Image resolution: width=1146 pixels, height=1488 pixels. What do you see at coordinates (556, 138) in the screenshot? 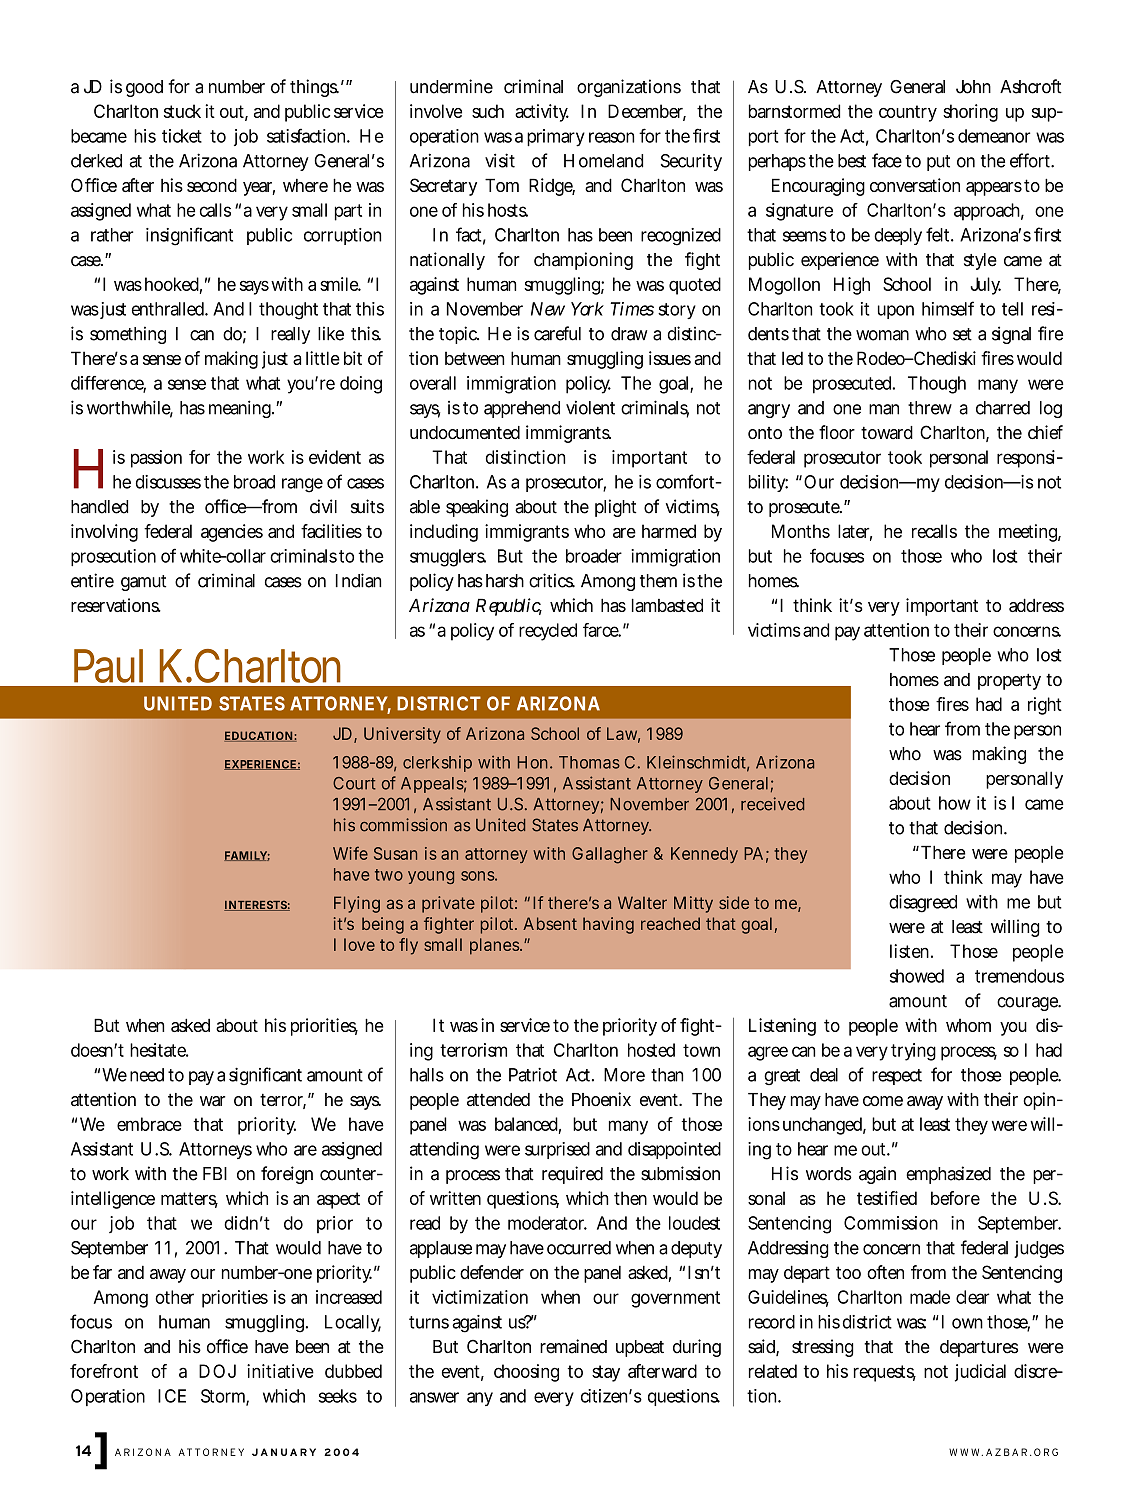
I see `primary` at bounding box center [556, 138].
